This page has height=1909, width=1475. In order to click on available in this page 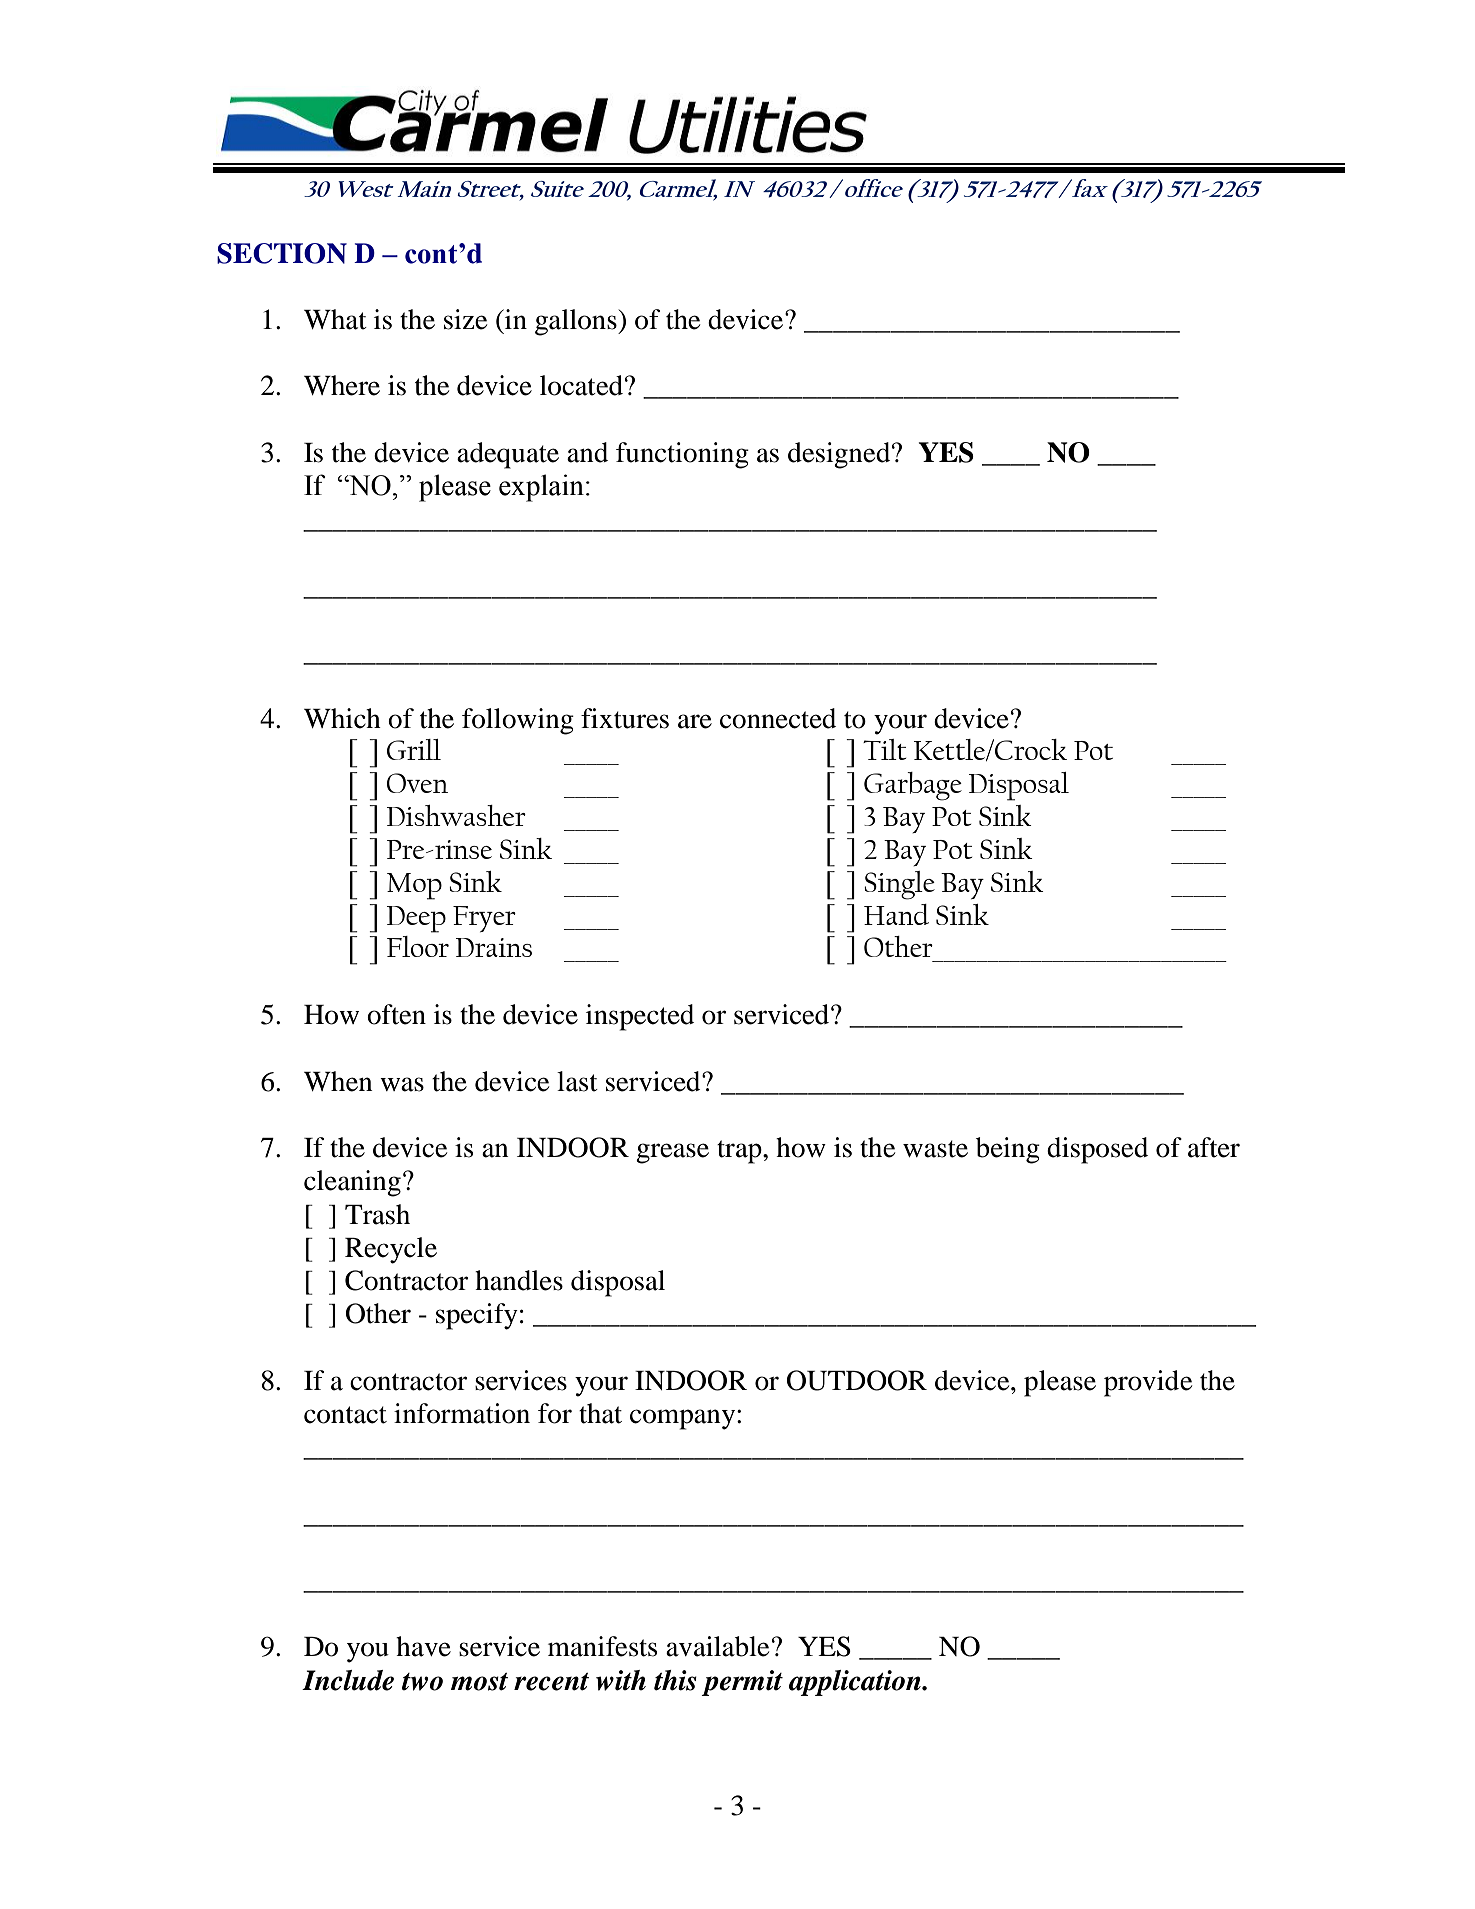, I will do `click(717, 1646)`.
